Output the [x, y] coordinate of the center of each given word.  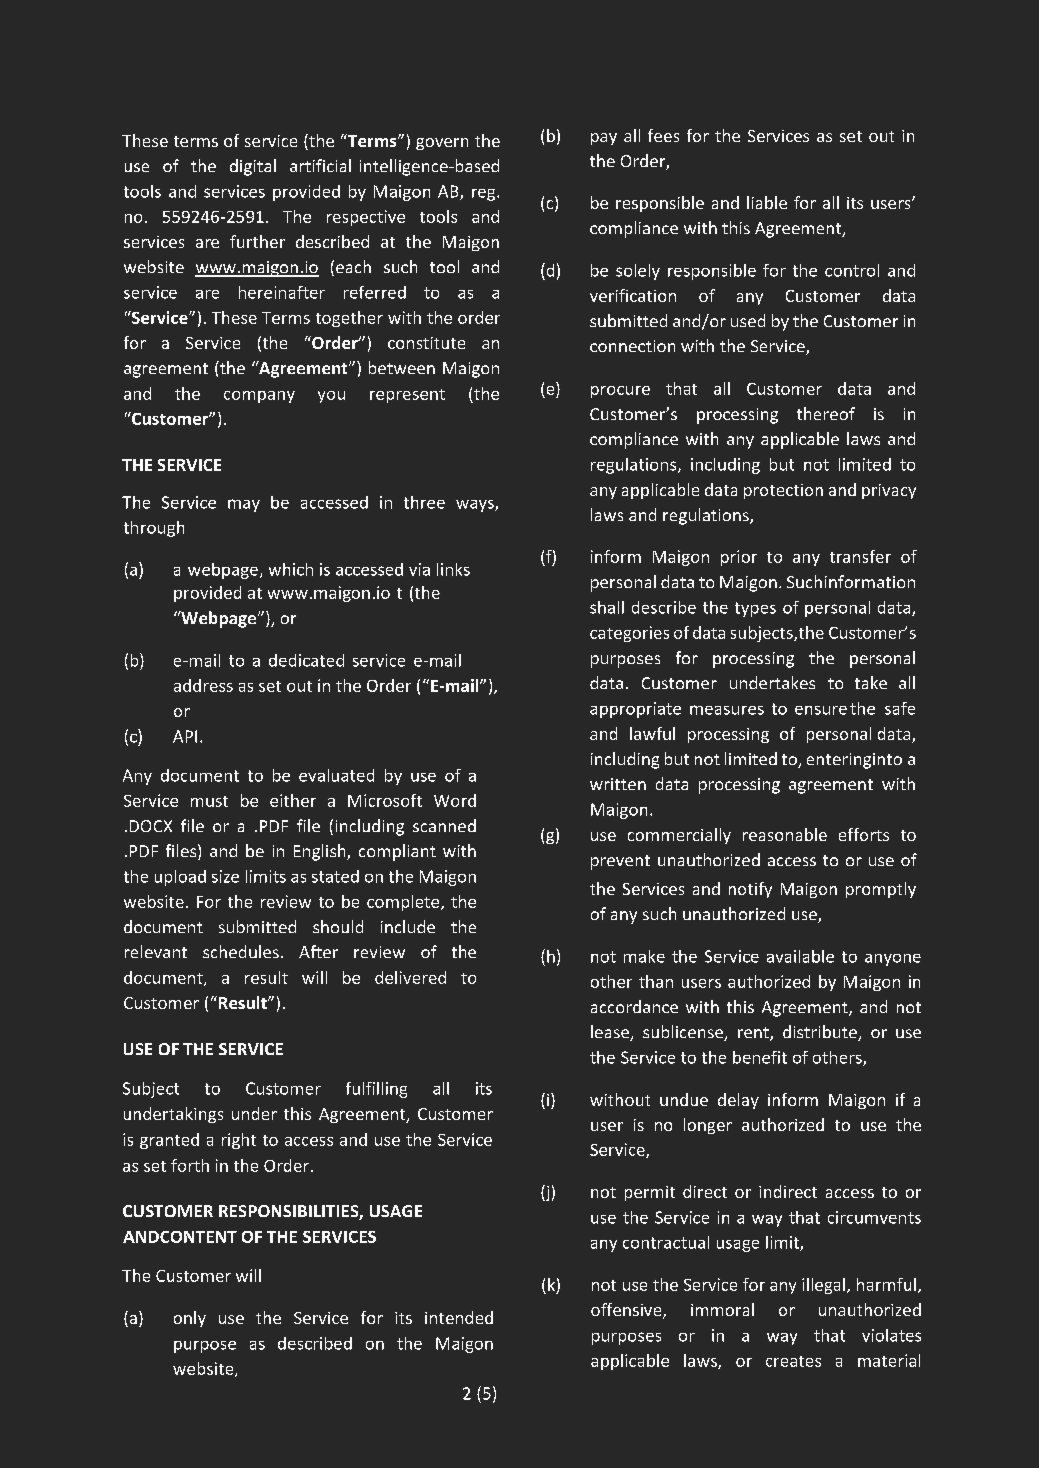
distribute [821, 1033]
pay [604, 139]
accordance [634, 1006]
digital [253, 167]
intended [459, 1317]
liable [767, 202]
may [244, 505]
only [190, 1319]
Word [455, 800]
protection [783, 491]
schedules [241, 951]
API [185, 736]
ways [476, 506]
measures [727, 710]
